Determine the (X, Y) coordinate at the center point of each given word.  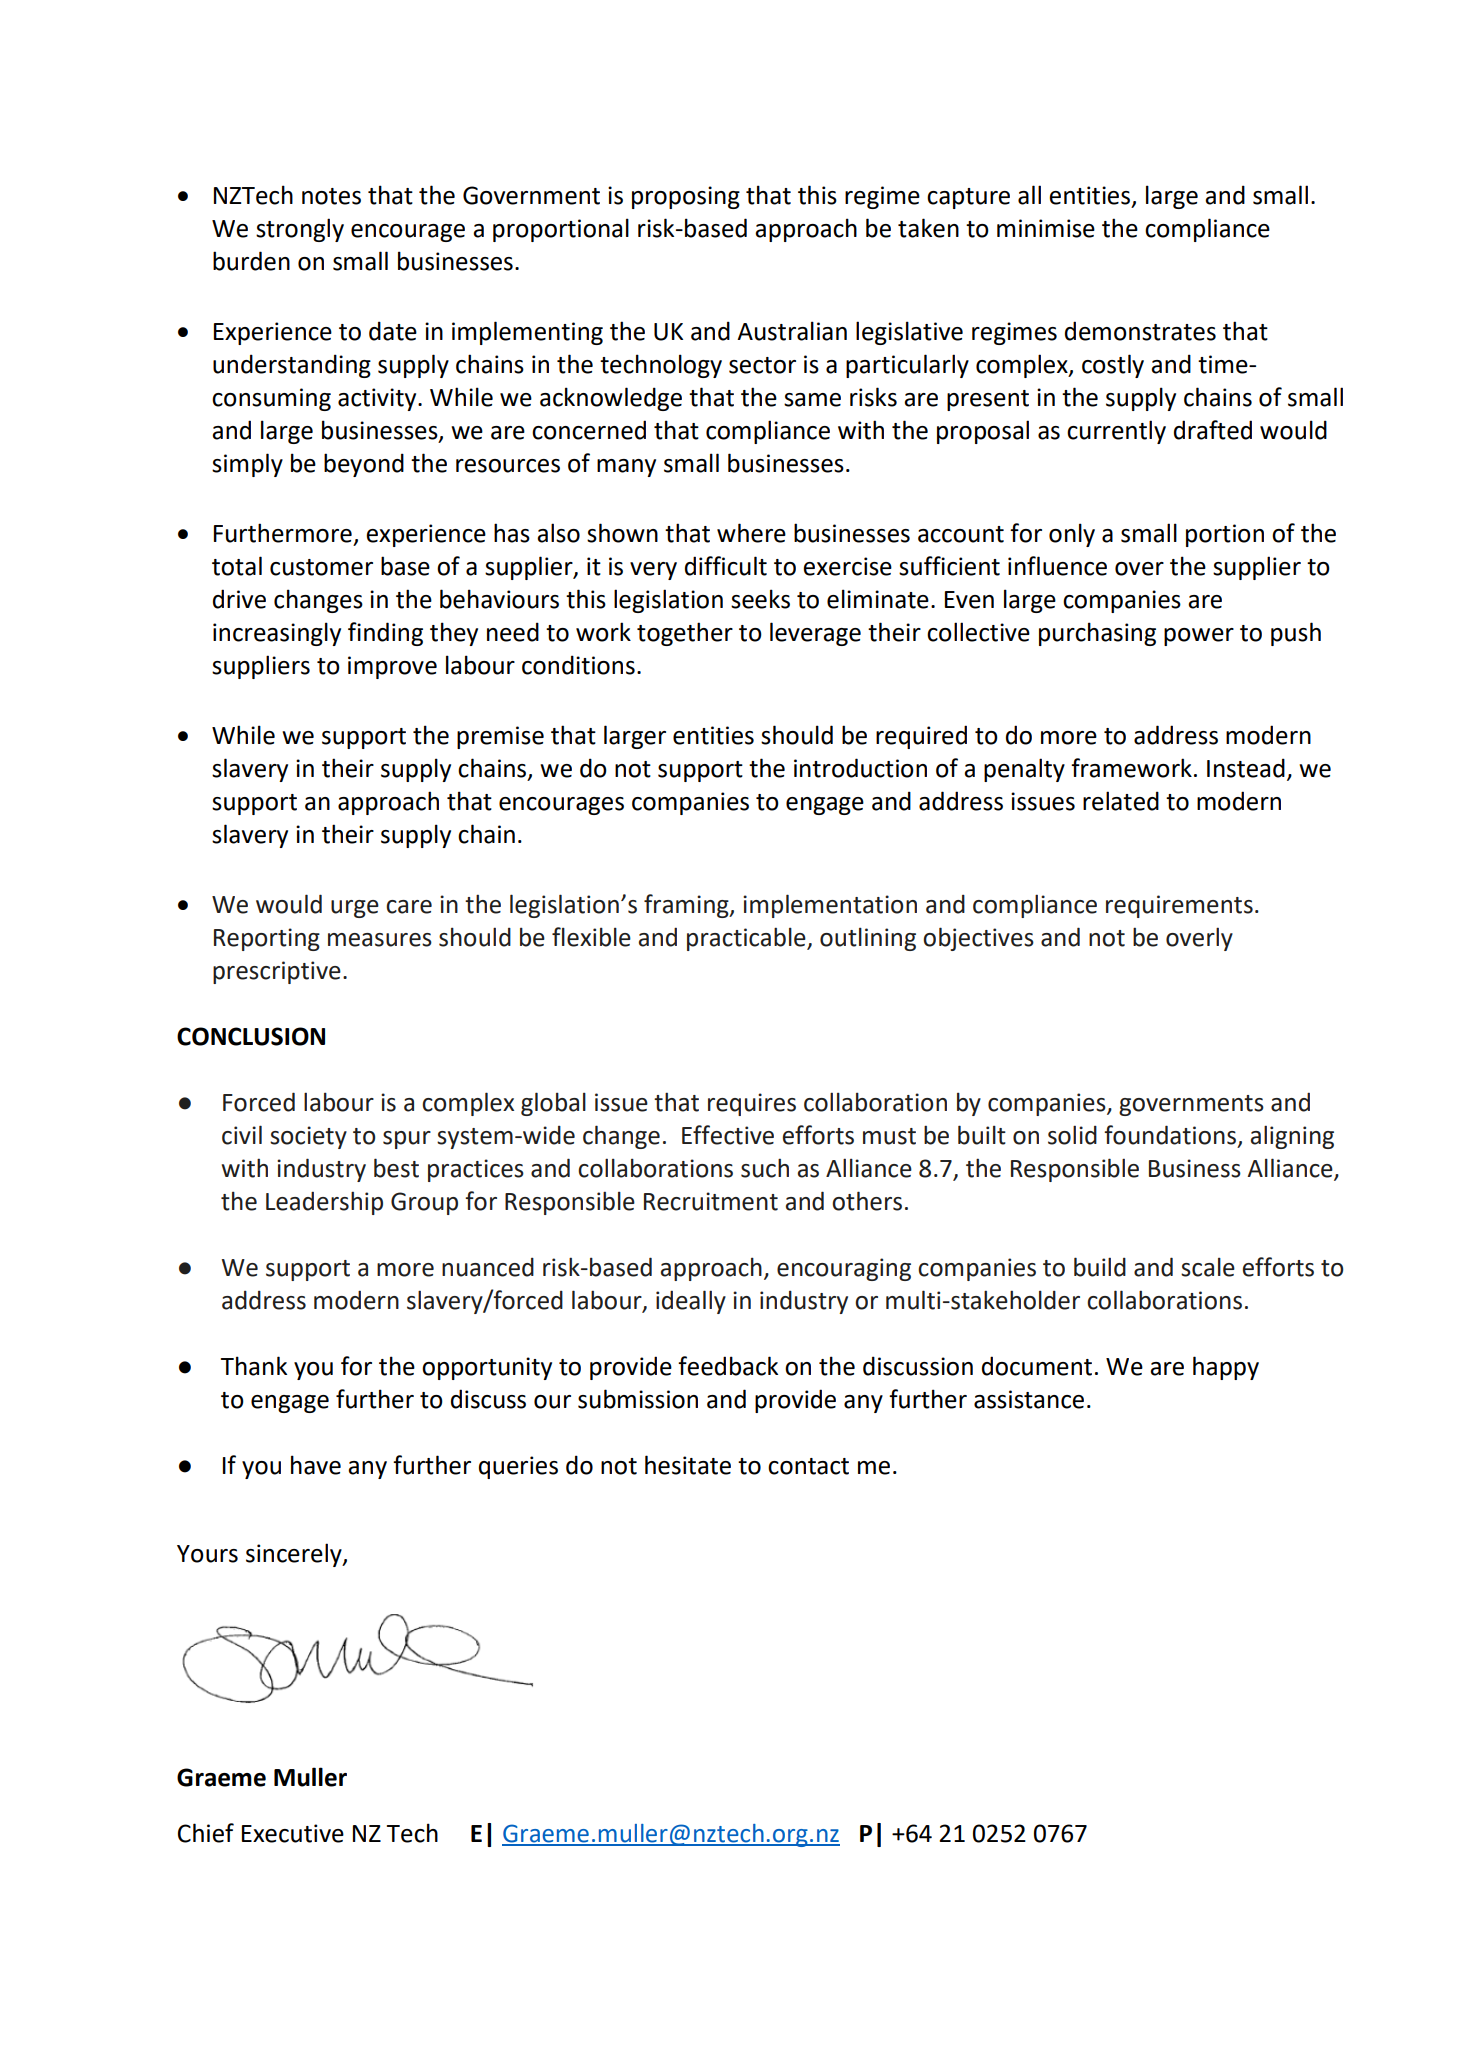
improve (392, 667)
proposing (686, 197)
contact (808, 1466)
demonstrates (1140, 331)
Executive (293, 1833)
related (1121, 801)
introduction (860, 768)
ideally (691, 1302)
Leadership (324, 1203)
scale (1208, 1267)
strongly (300, 230)
